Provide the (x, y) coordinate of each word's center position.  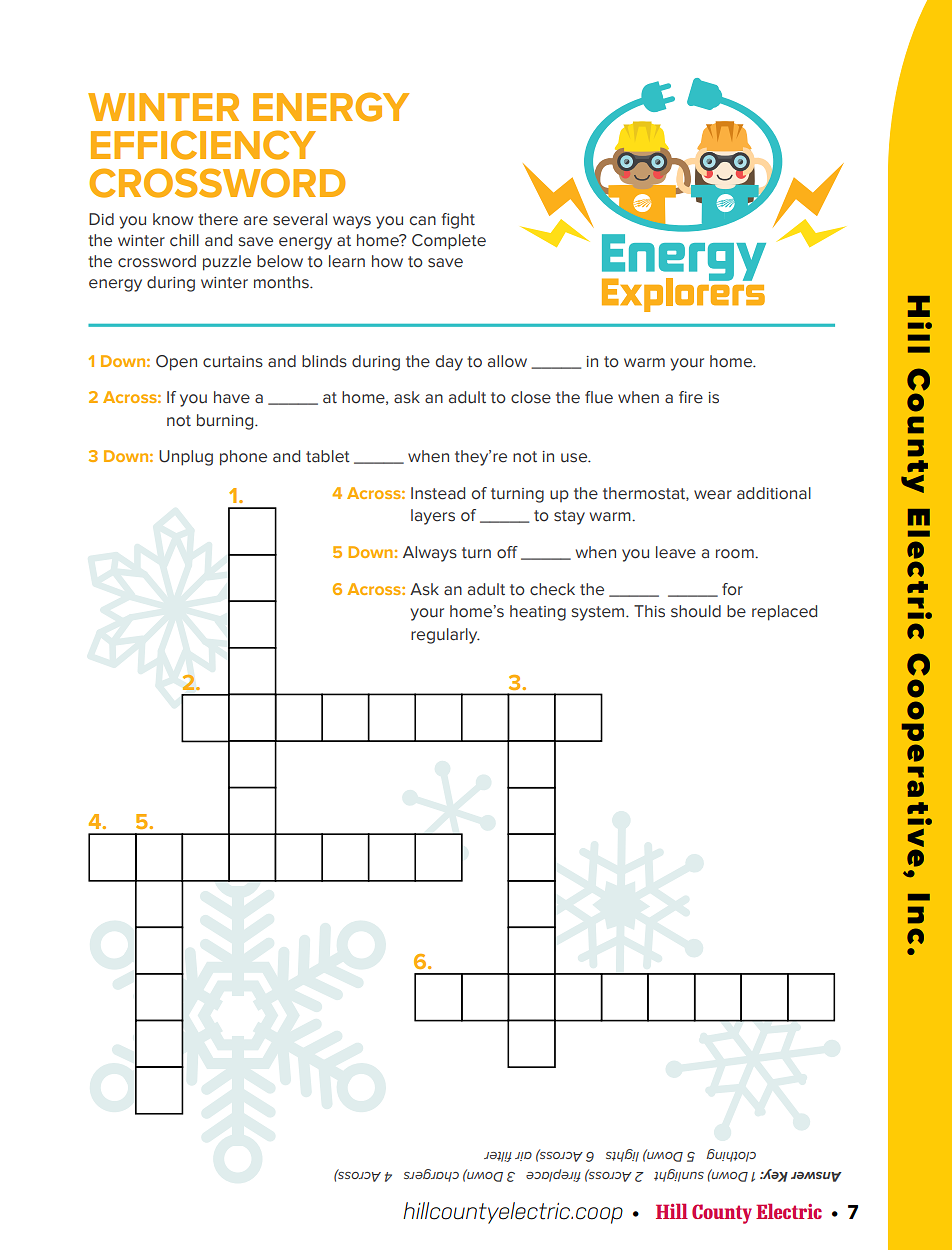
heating (538, 613)
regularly (445, 636)
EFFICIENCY (203, 145)
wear (713, 495)
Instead (438, 493)
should (696, 611)
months (282, 282)
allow (507, 361)
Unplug (186, 458)
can (423, 221)
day (449, 363)
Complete (449, 242)
